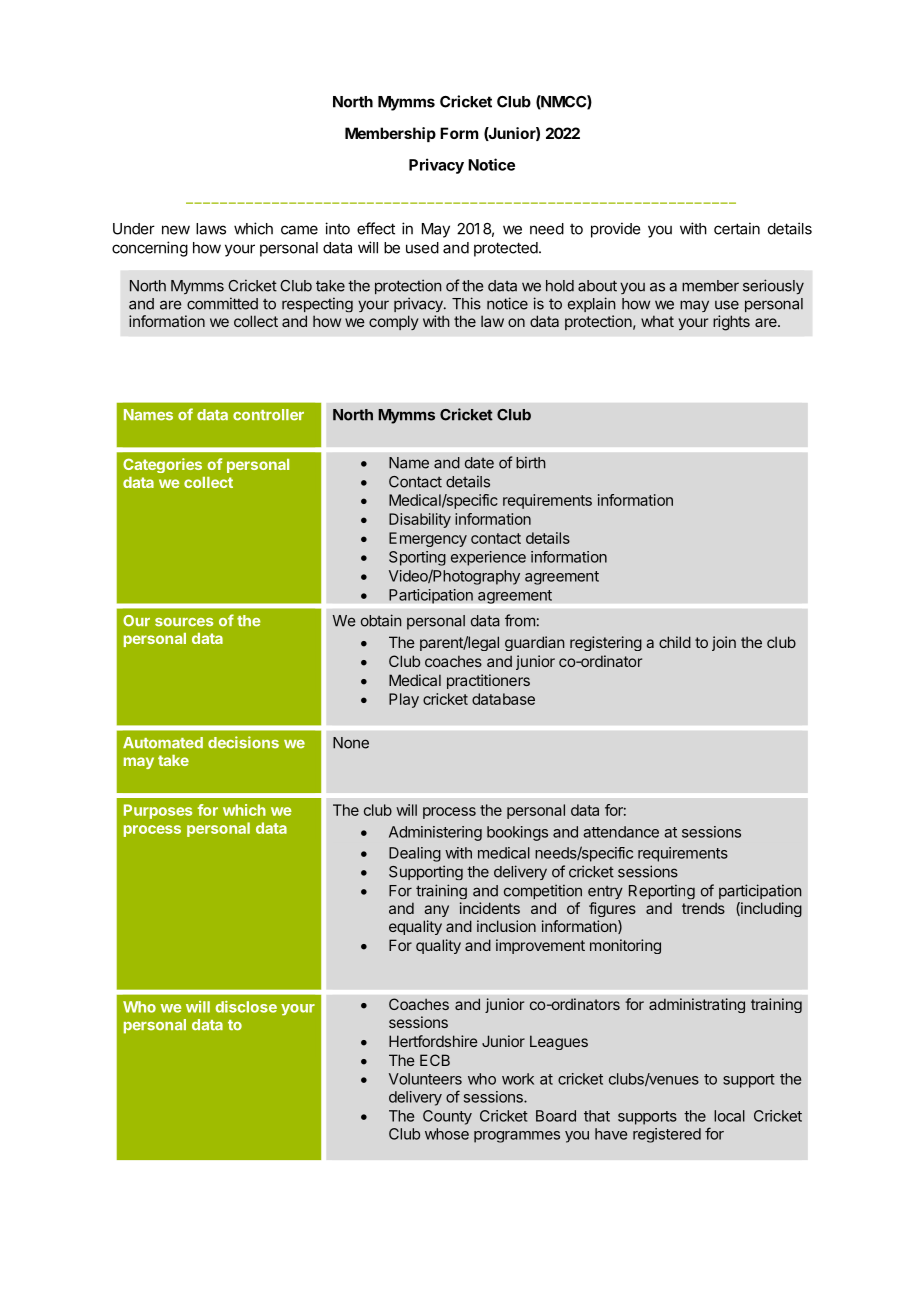  What do you see at coordinates (703, 908) in the image?
I see `trends` at bounding box center [703, 908].
